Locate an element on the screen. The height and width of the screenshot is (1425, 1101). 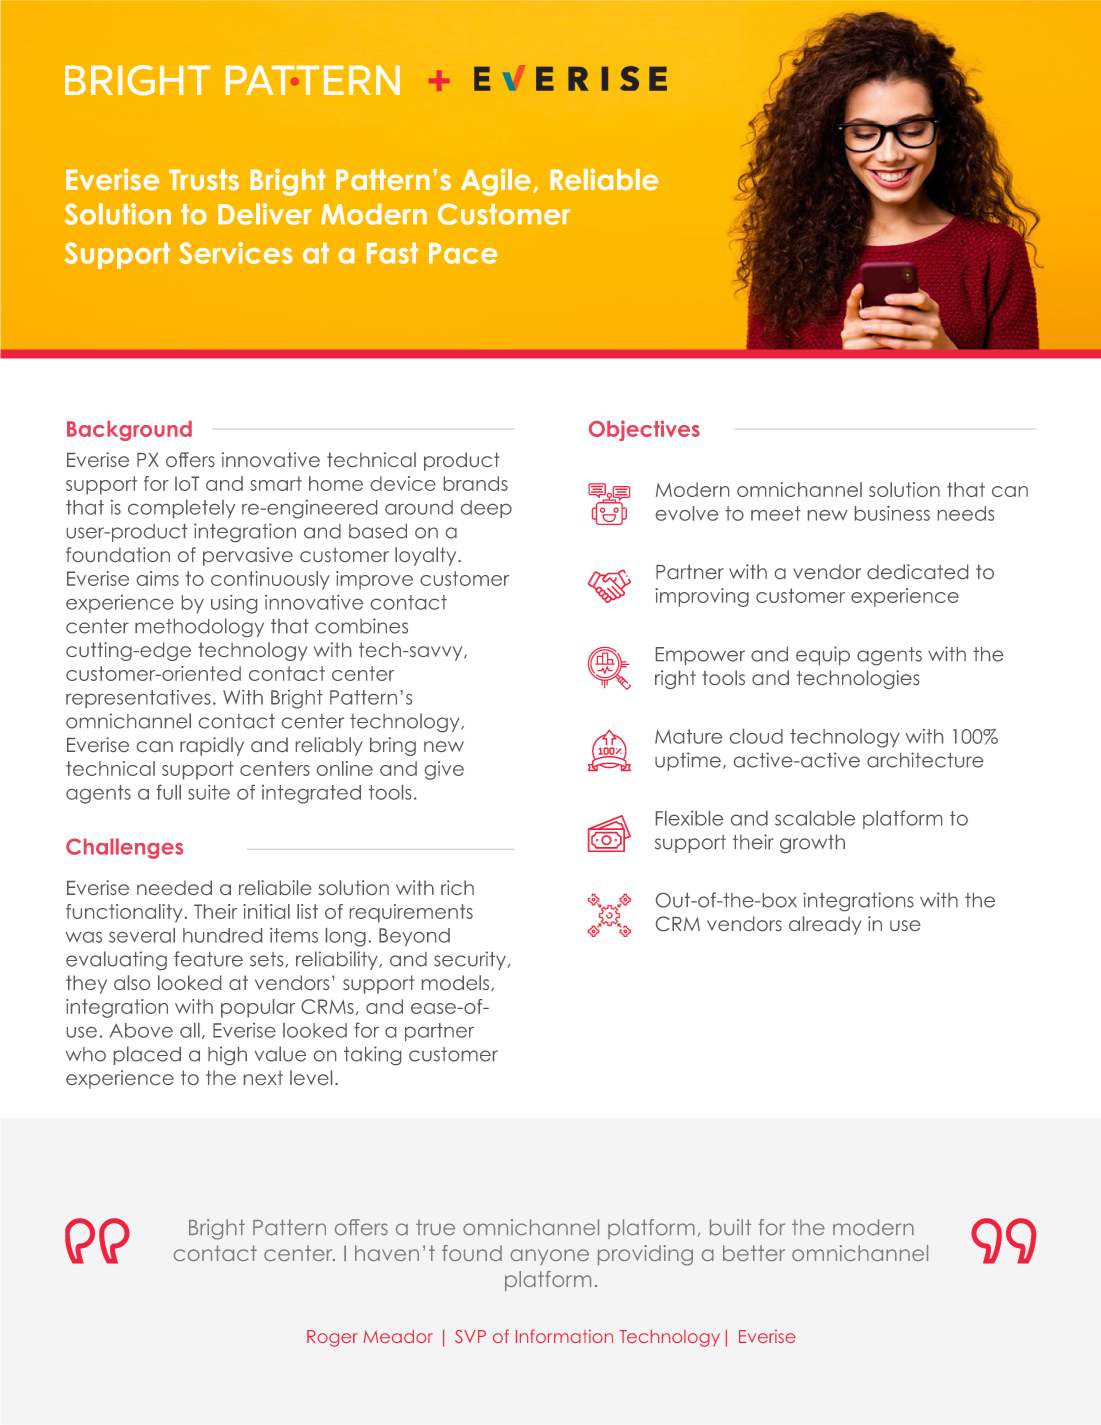
growth is located at coordinates (812, 843).
